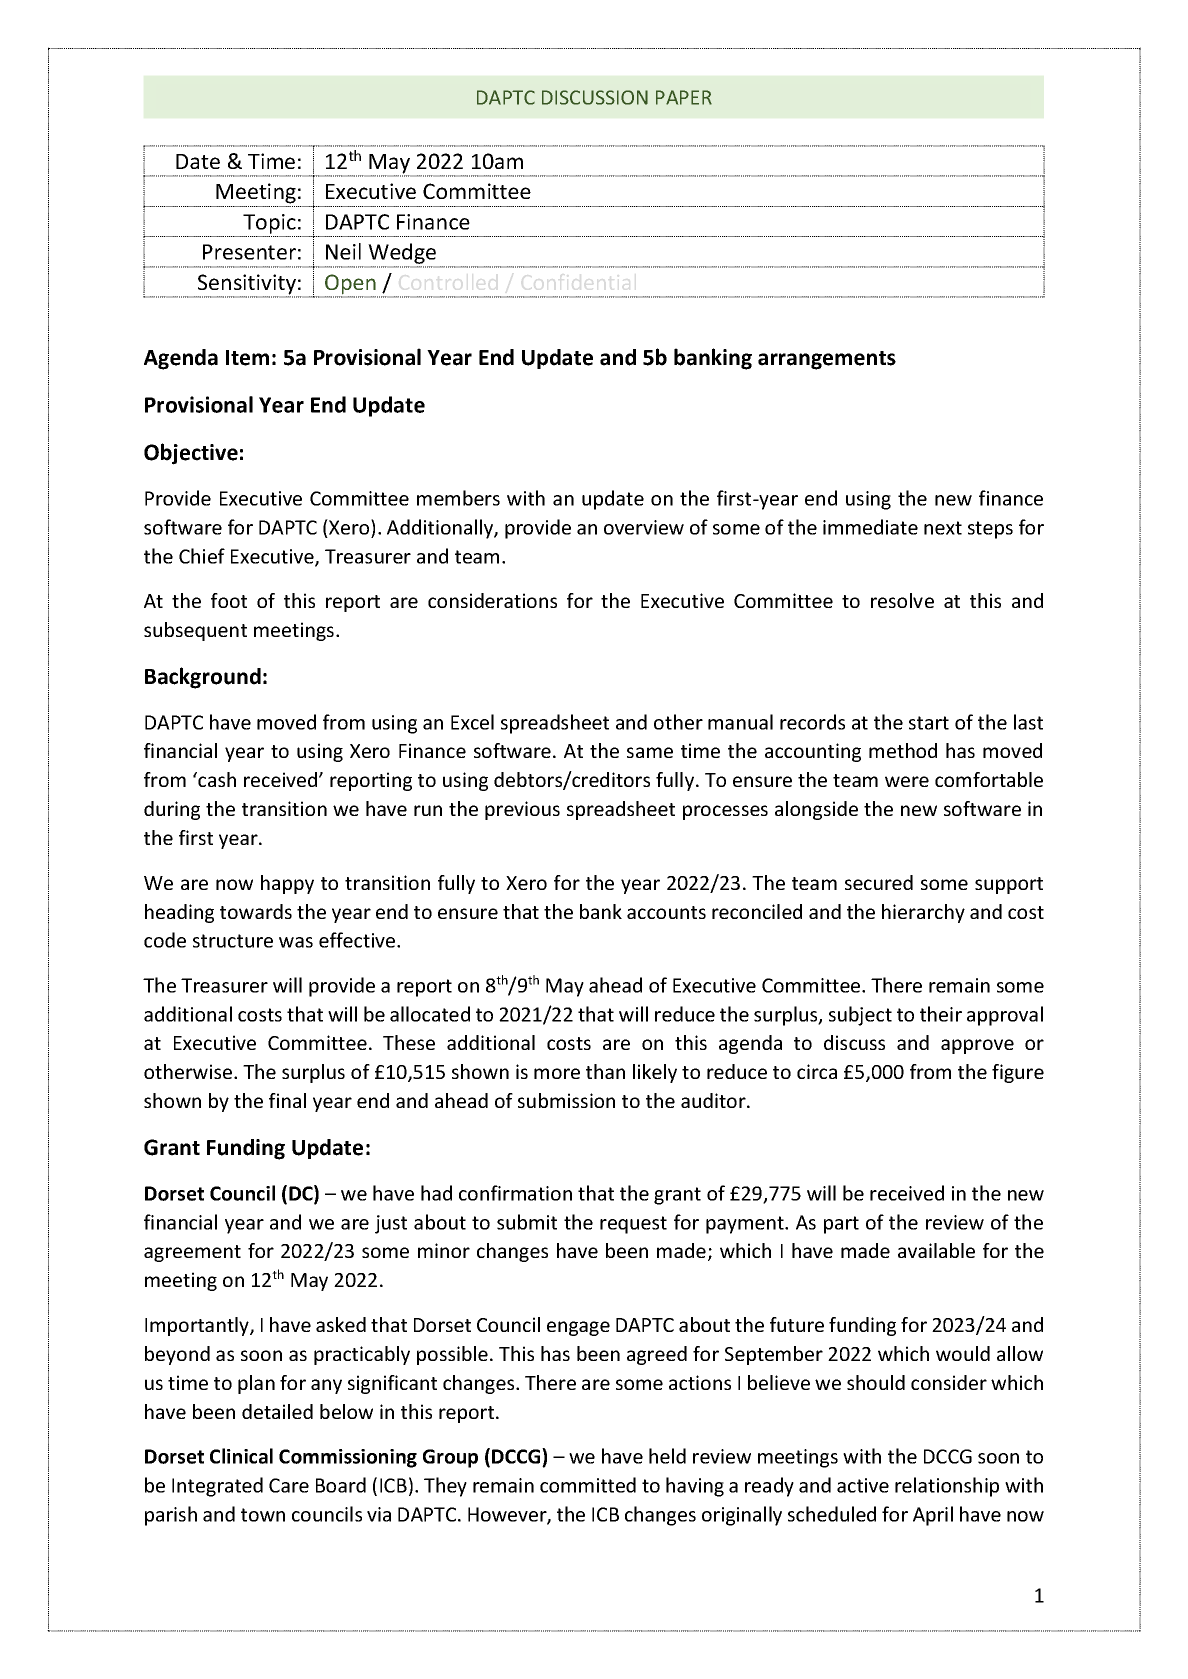 This page has width=1188, height=1679. What do you see at coordinates (684, 97) in the page?
I see `PAPER` at bounding box center [684, 97].
